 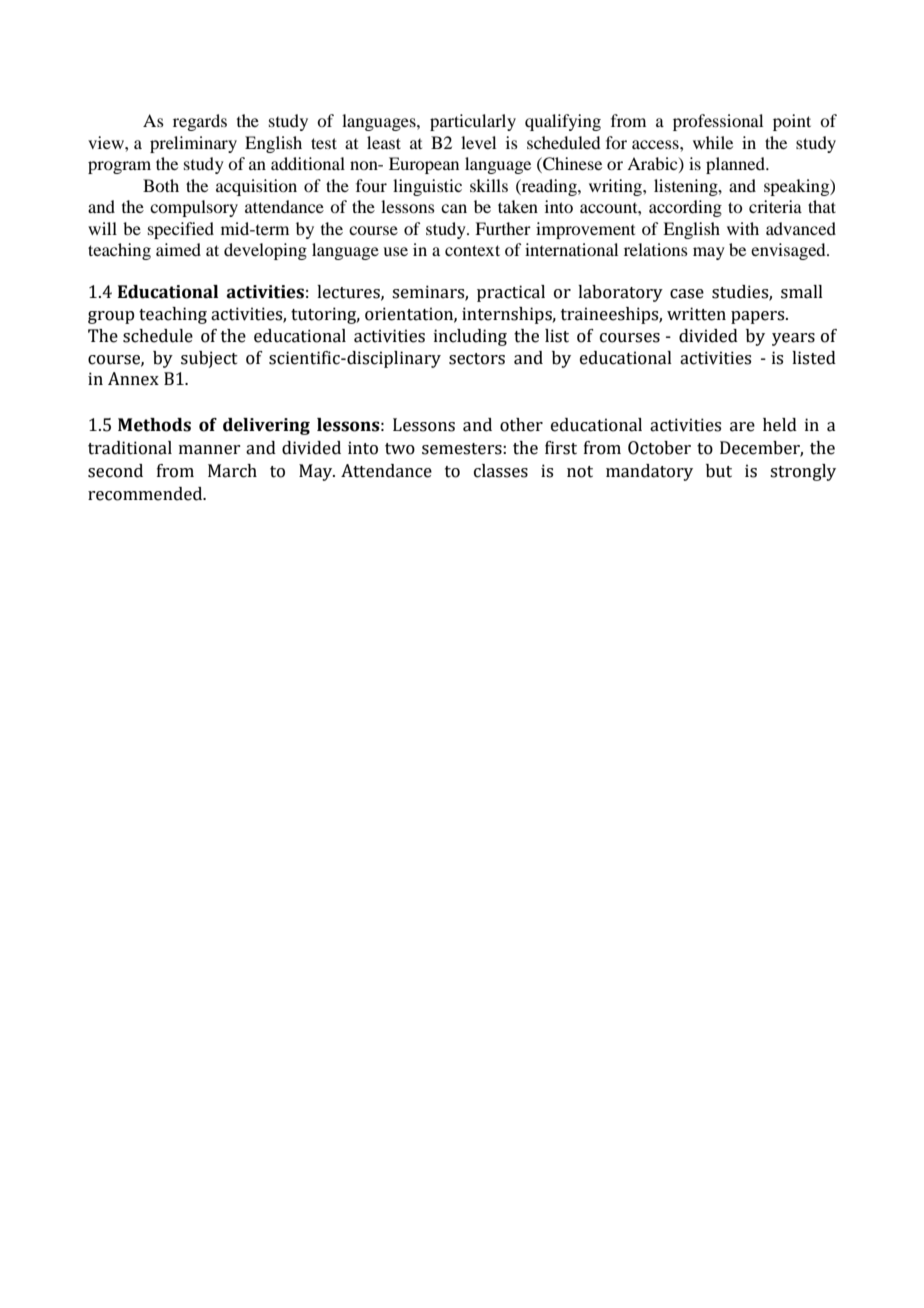 What do you see at coordinates (454, 208) in the screenshot?
I see `can` at bounding box center [454, 208].
